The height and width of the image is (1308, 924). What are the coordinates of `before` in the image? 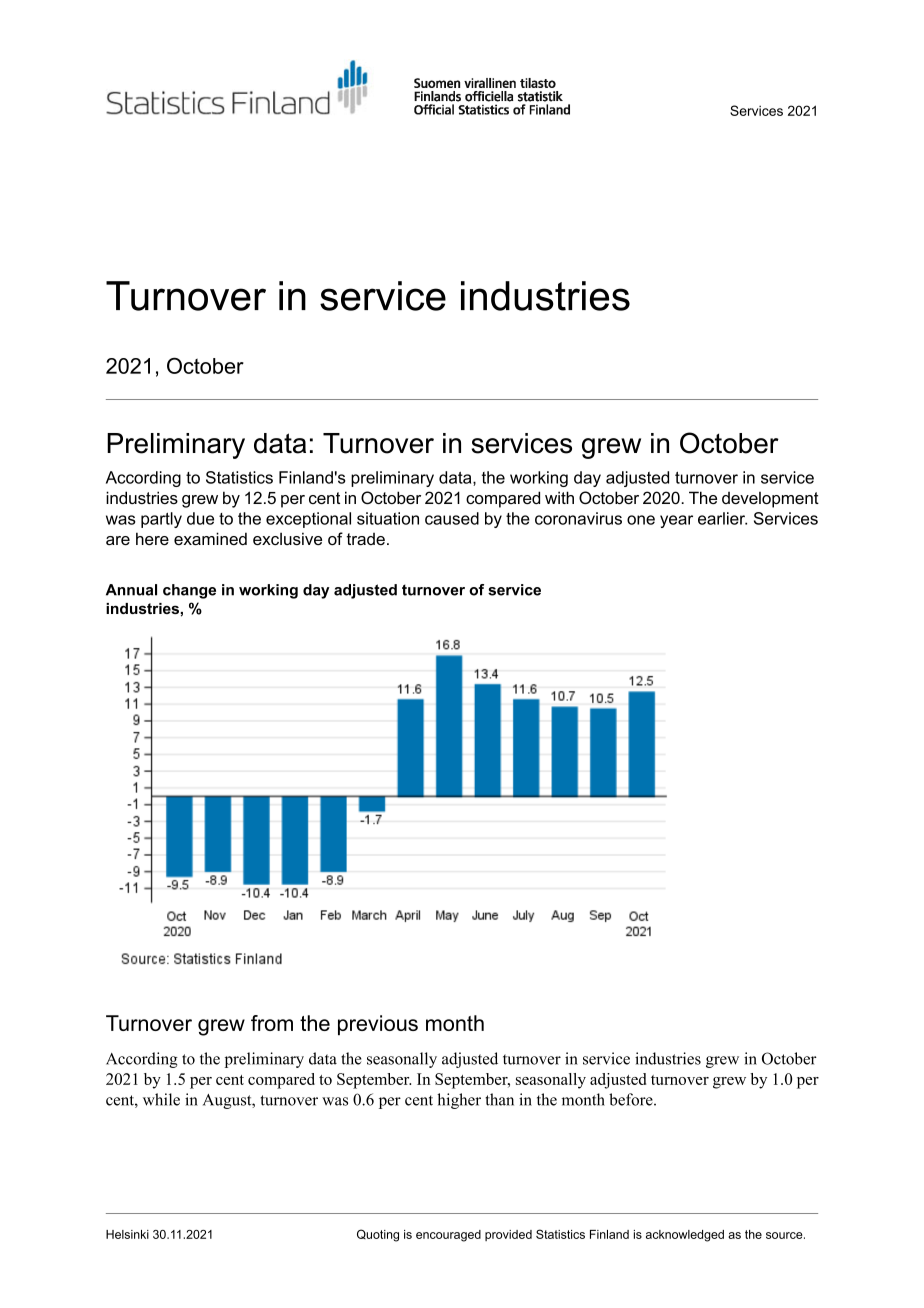 It's located at (632, 1099).
